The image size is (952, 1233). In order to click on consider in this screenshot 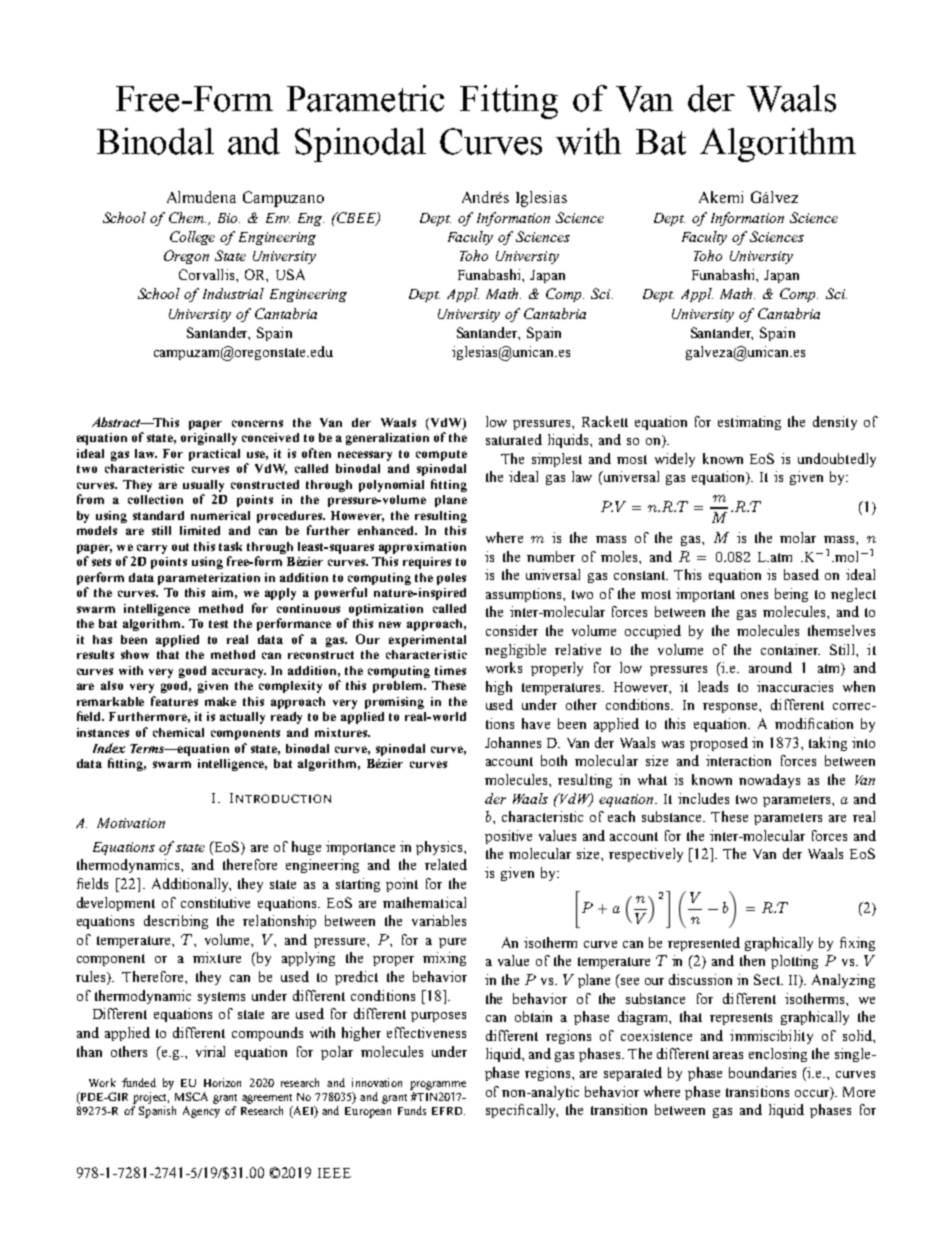, I will do `click(512, 630)`.
